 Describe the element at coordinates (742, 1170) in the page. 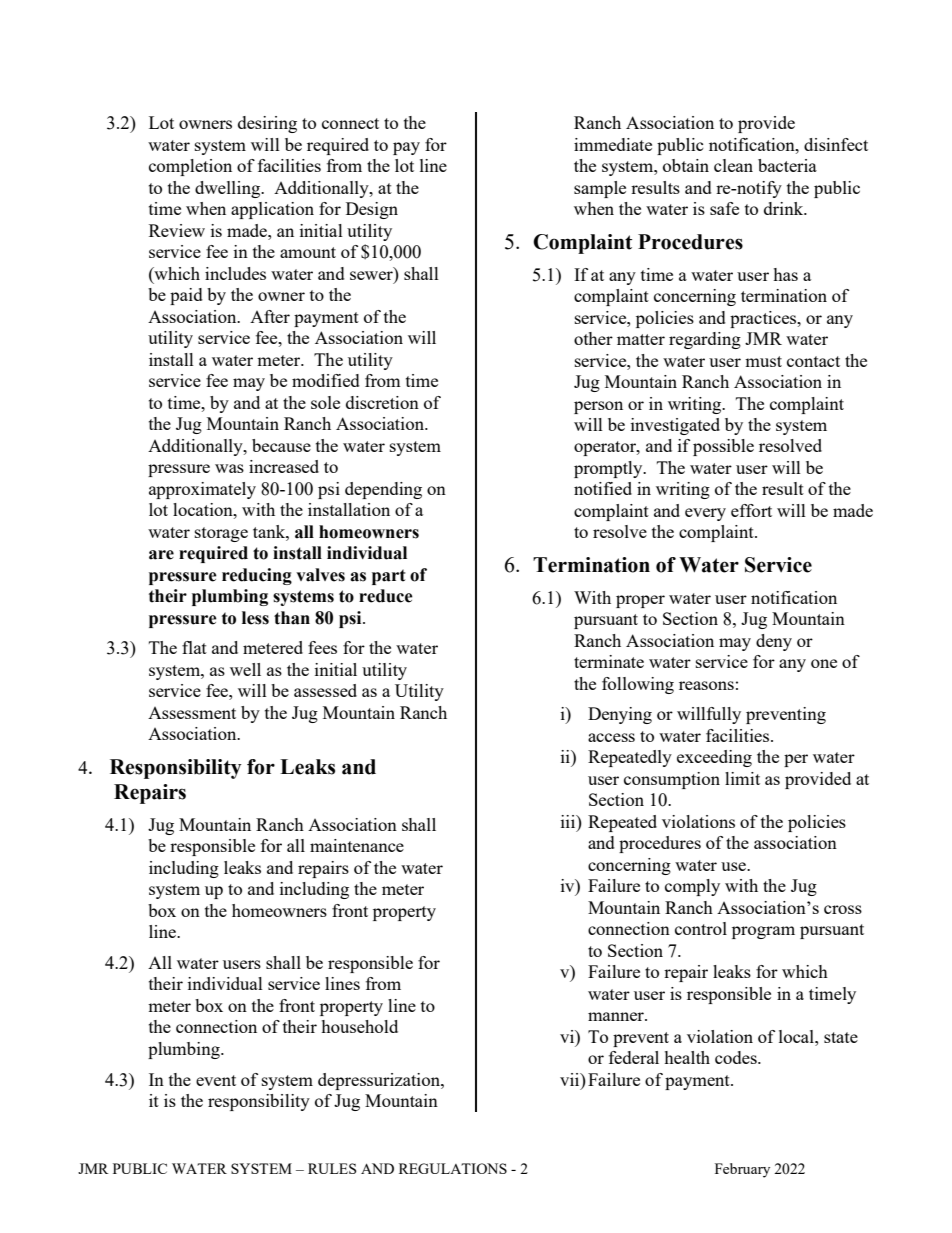

I see `February` at that location.
